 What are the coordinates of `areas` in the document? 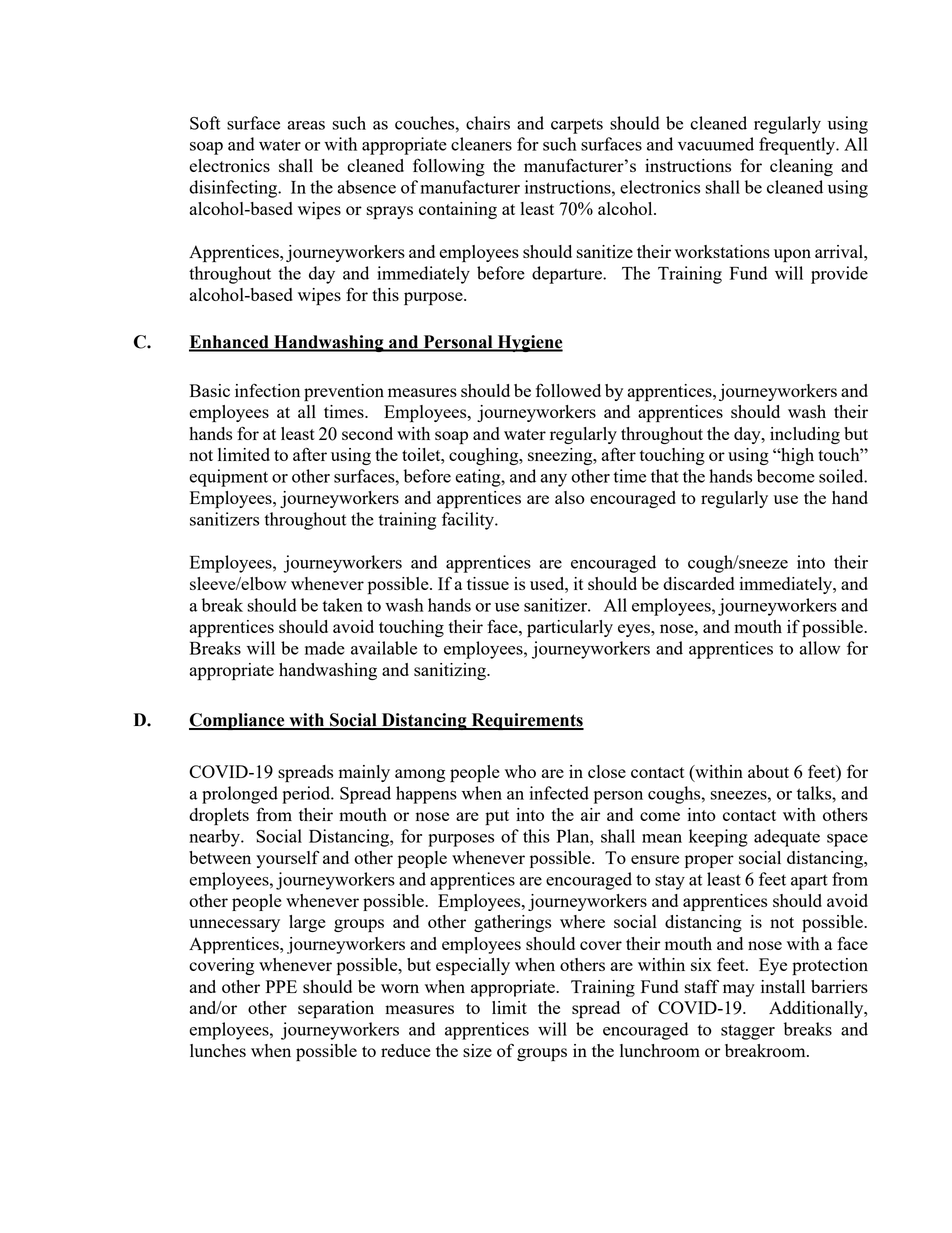 It's located at (306, 125).
